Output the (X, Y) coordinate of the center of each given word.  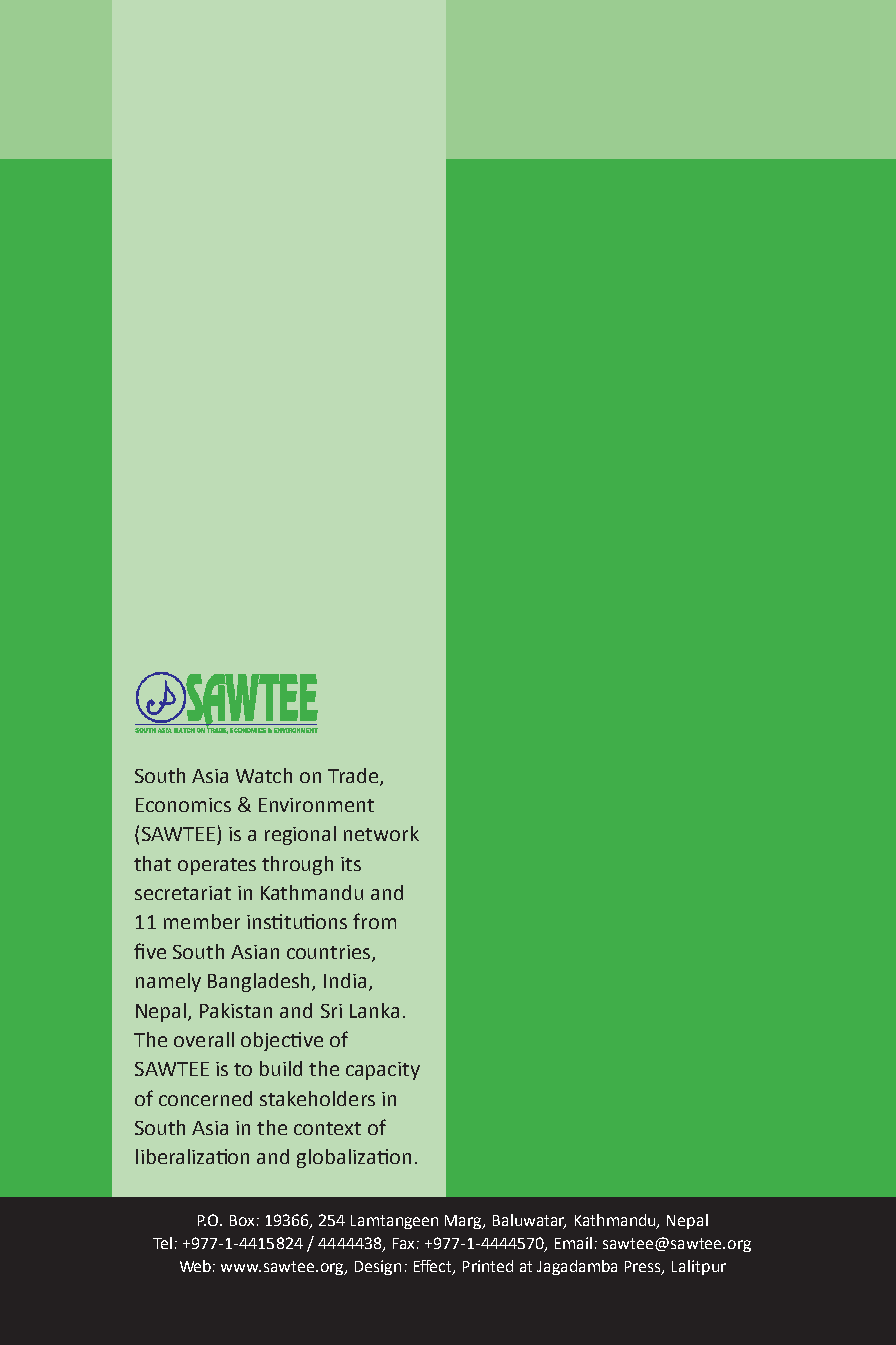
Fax (403, 1243)
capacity (383, 1071)
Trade (354, 776)
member (202, 921)
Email (573, 1243)
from (374, 921)
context (327, 1128)
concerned (205, 1098)
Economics (183, 805)
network (381, 833)
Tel (162, 1243)
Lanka (374, 1010)
